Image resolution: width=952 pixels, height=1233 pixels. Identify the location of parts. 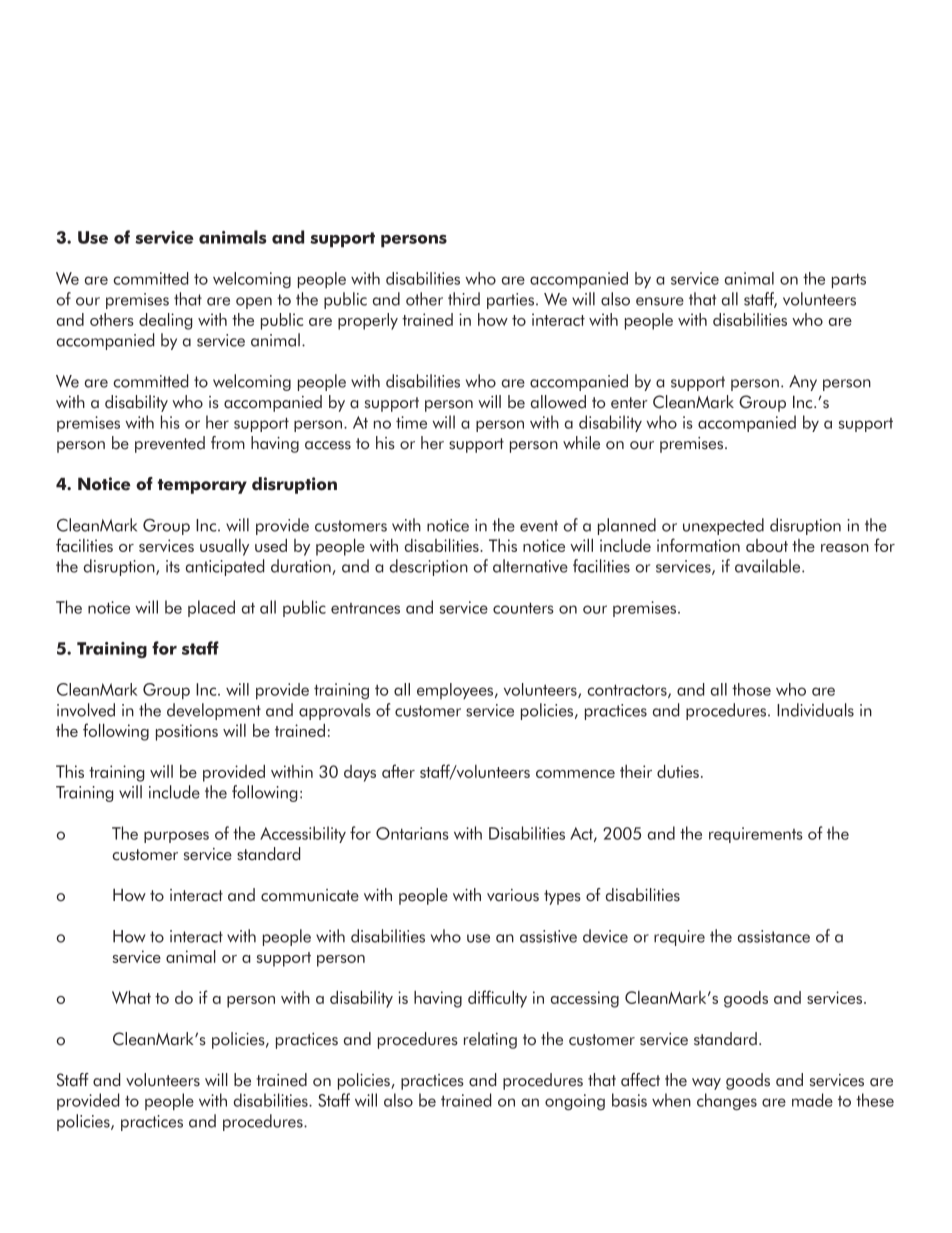
(849, 281).
